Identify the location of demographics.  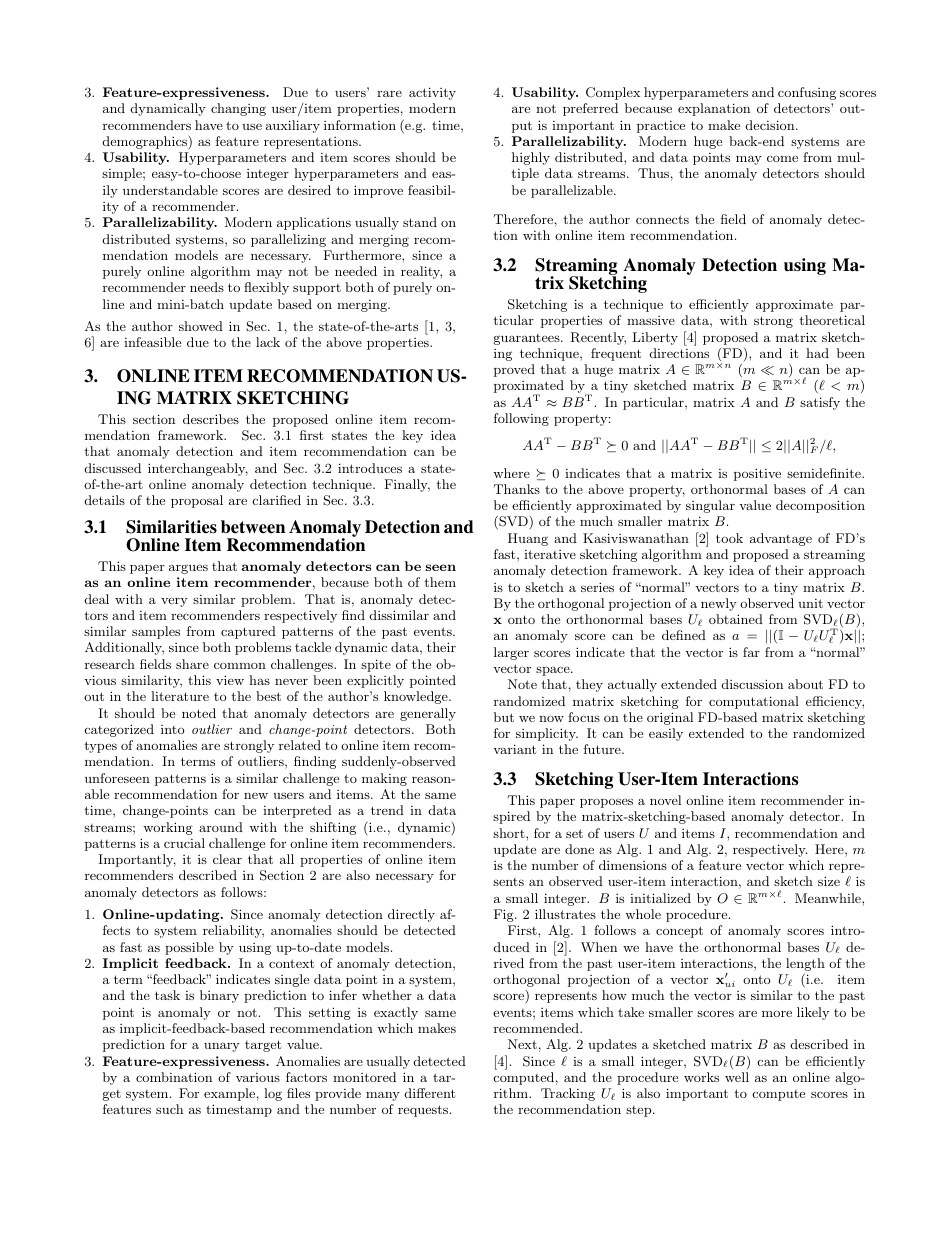
(146, 143).
